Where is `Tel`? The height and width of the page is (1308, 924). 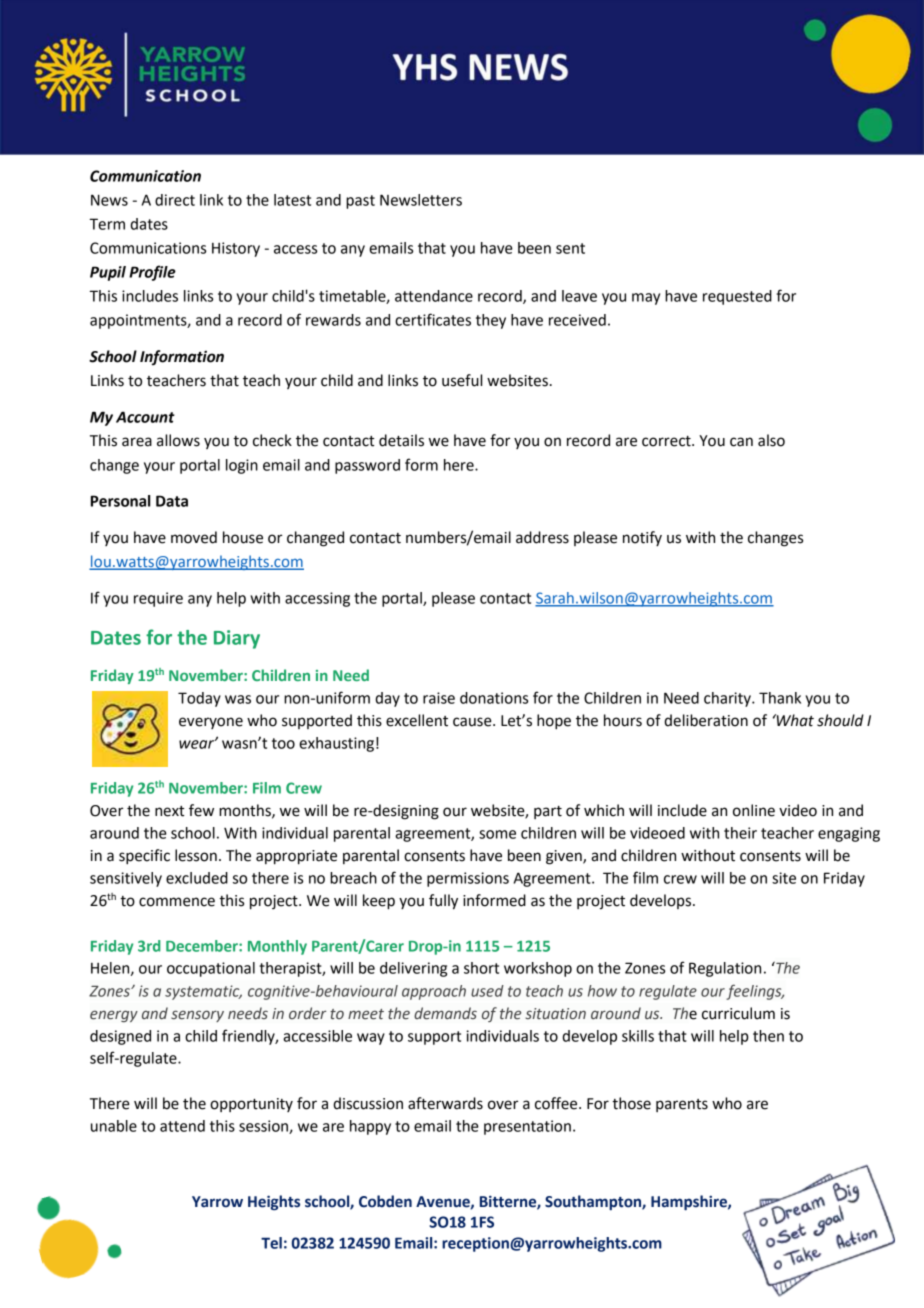
Tel is located at coordinates (271, 1243).
